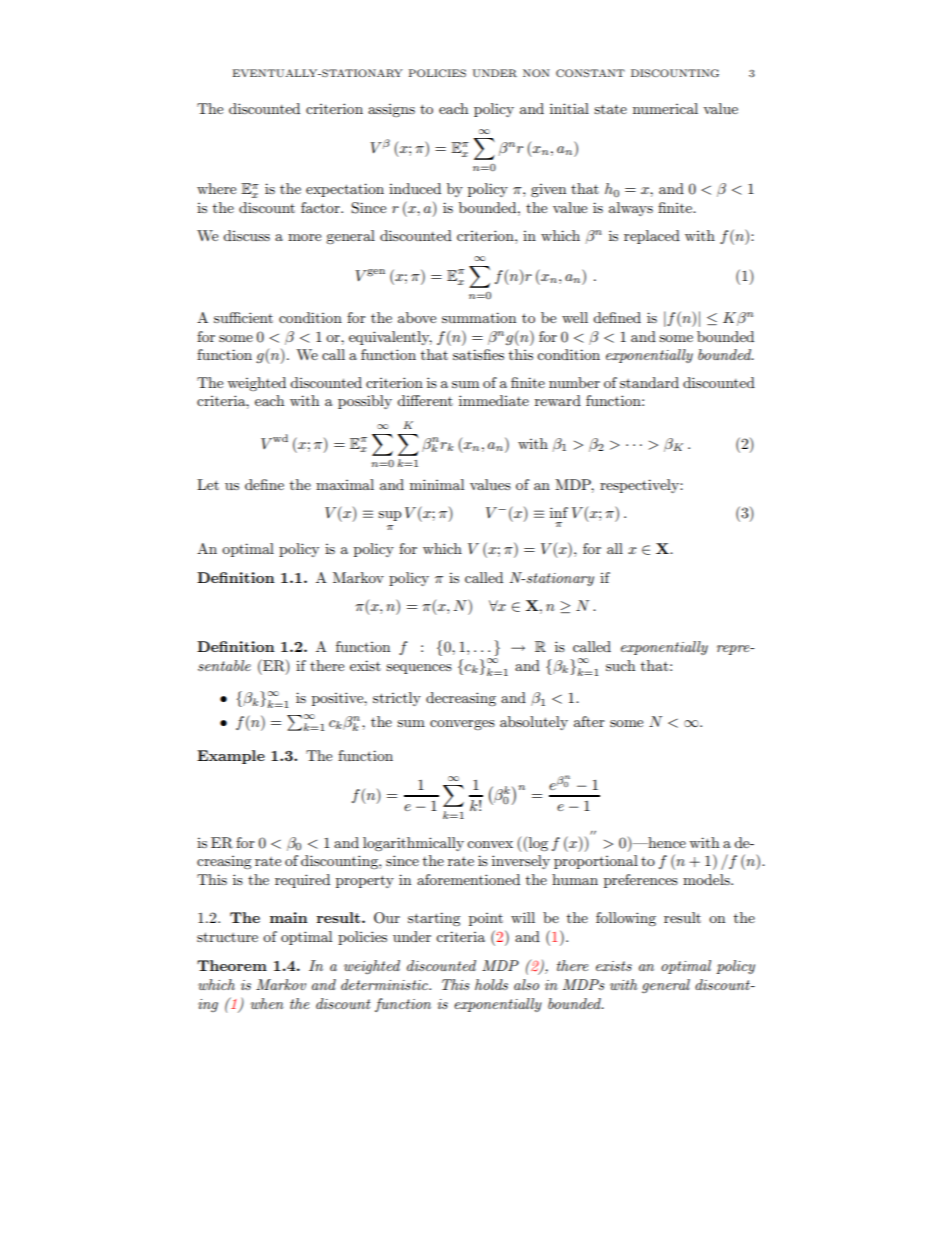 The height and width of the screenshot is (1233, 952). I want to click on inf, so click(559, 512).
